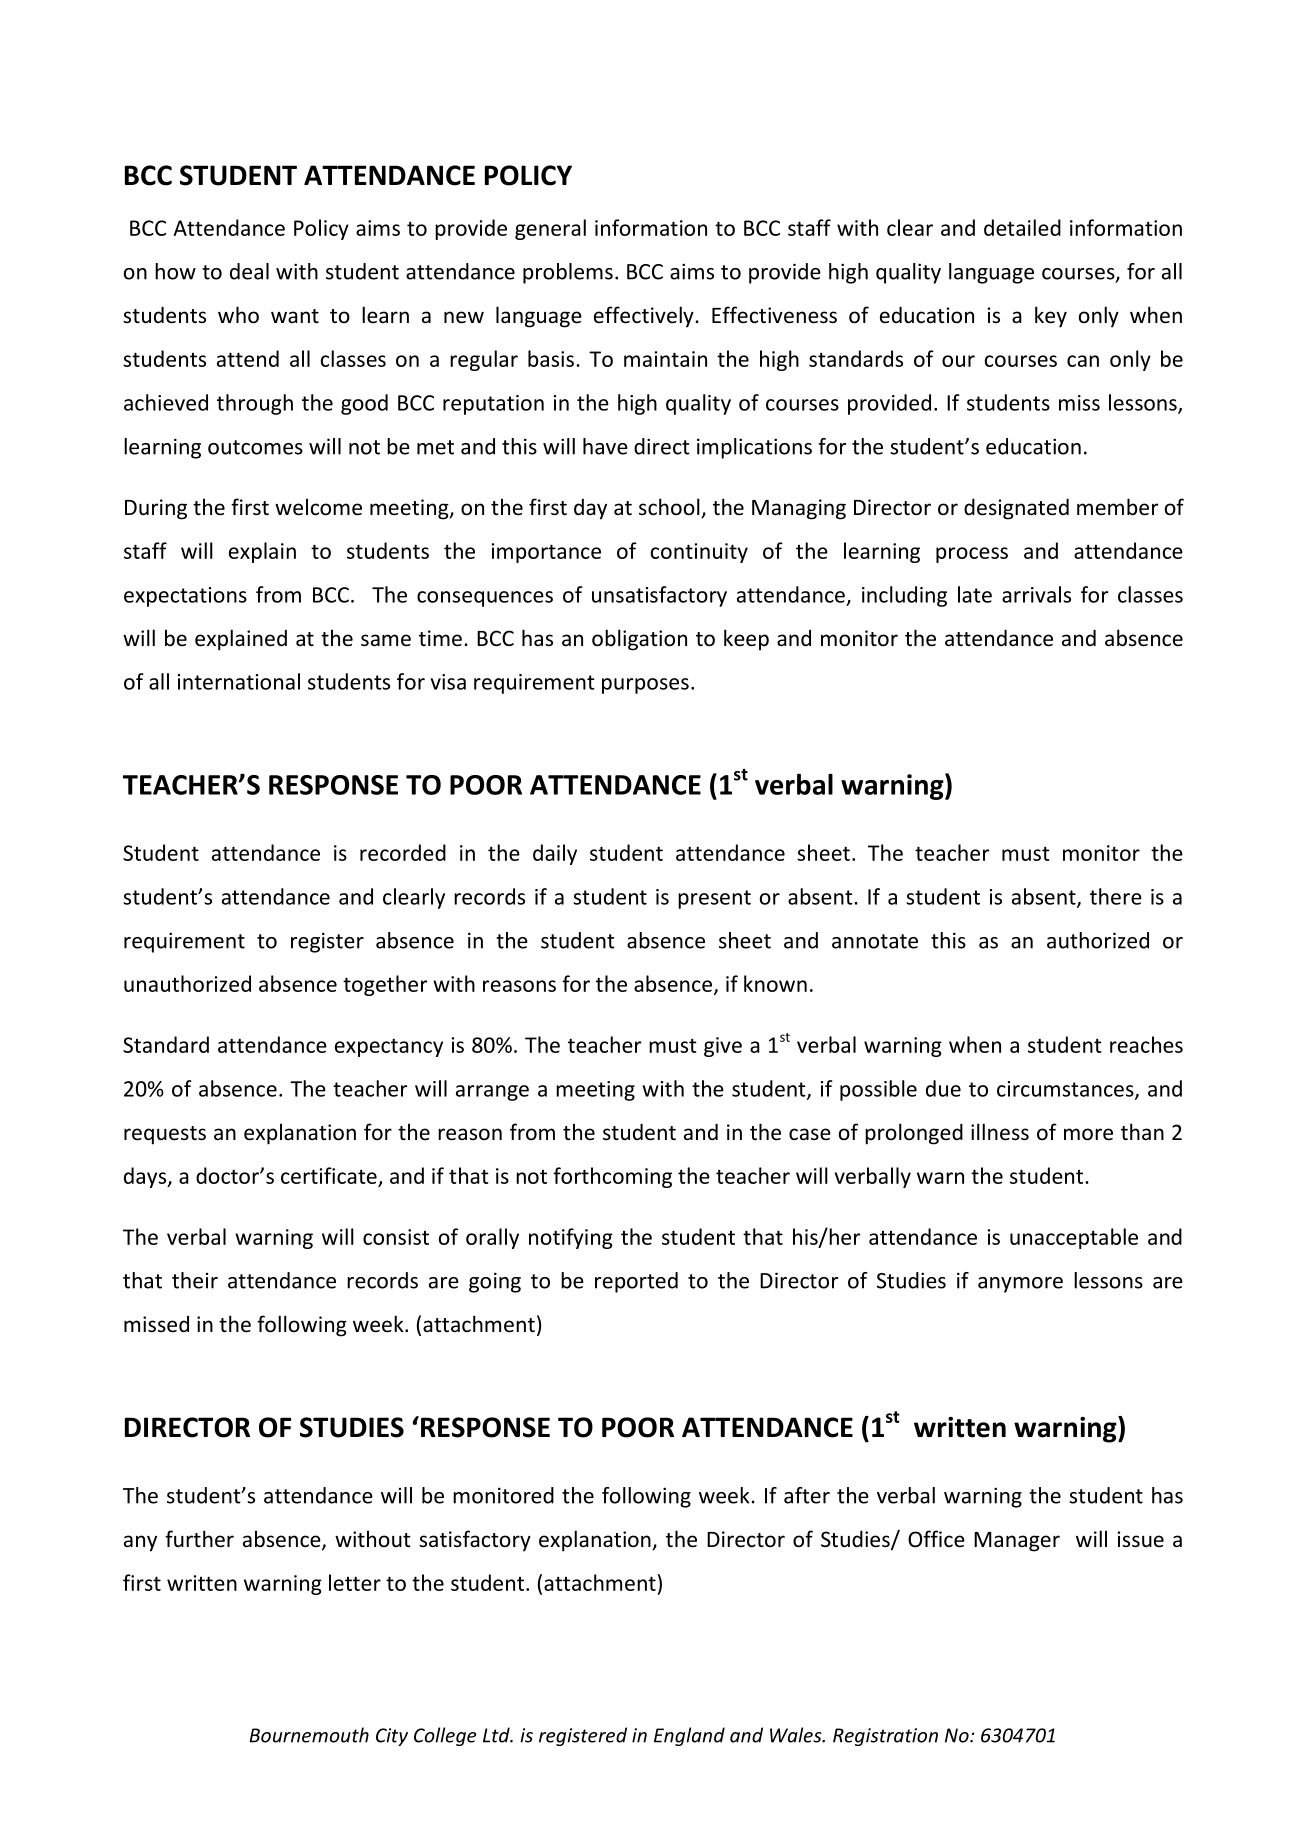 The height and width of the page is (1825, 1291). What do you see at coordinates (885, 1737) in the page?
I see `Registration` at bounding box center [885, 1737].
